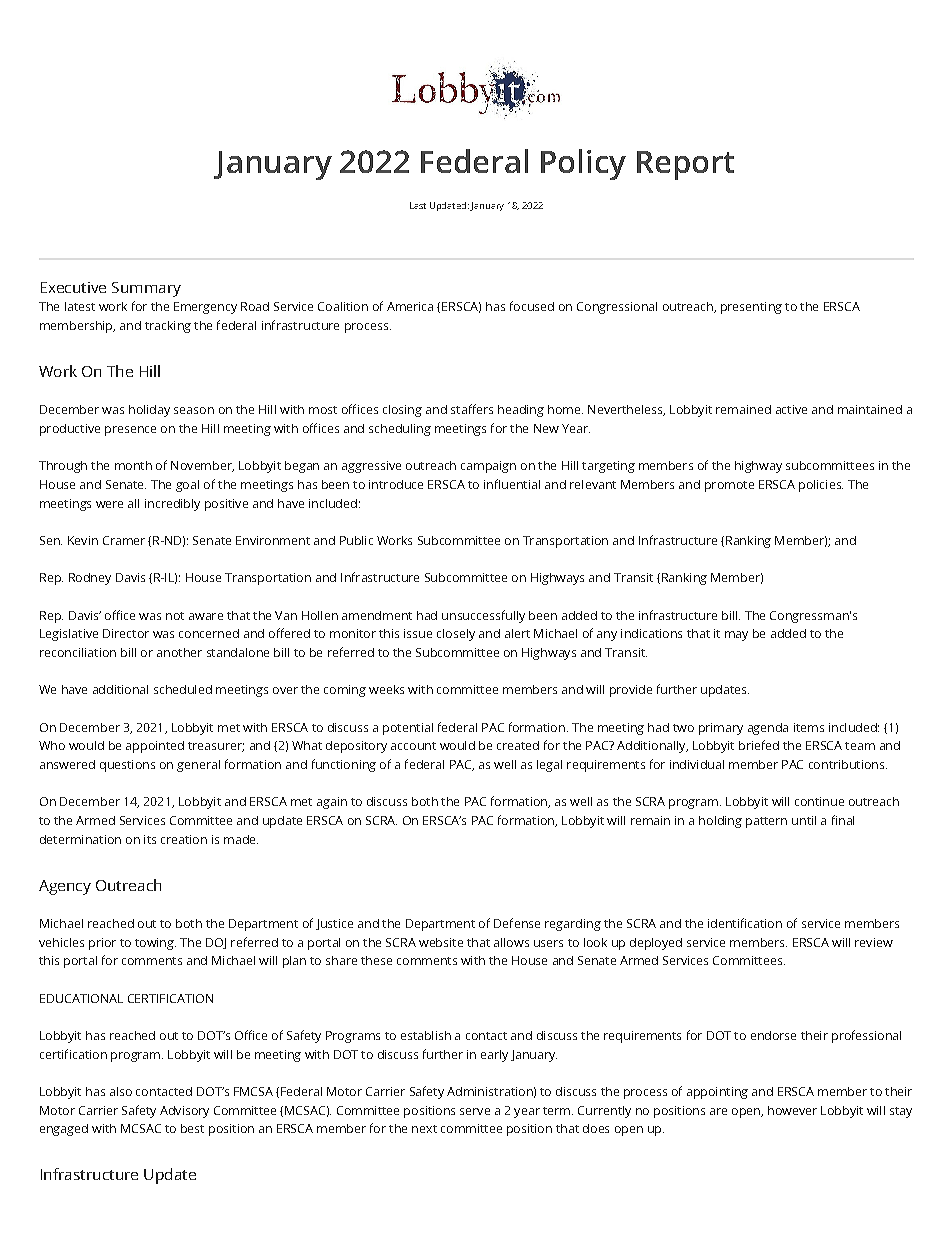 This image has height=1233, width=952. I want to click on serve, so click(475, 1111).
